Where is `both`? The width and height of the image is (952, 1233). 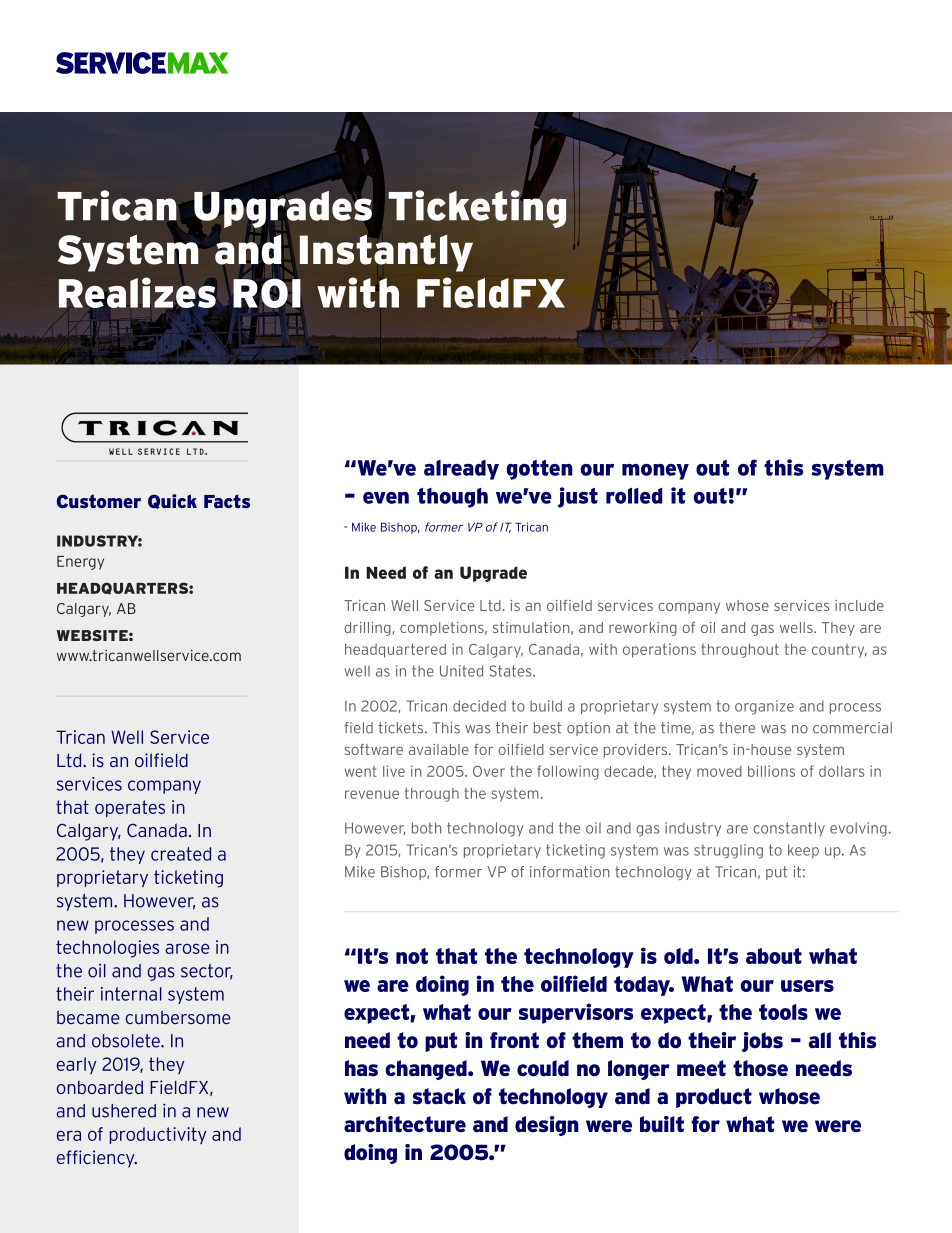
both is located at coordinates (427, 828).
